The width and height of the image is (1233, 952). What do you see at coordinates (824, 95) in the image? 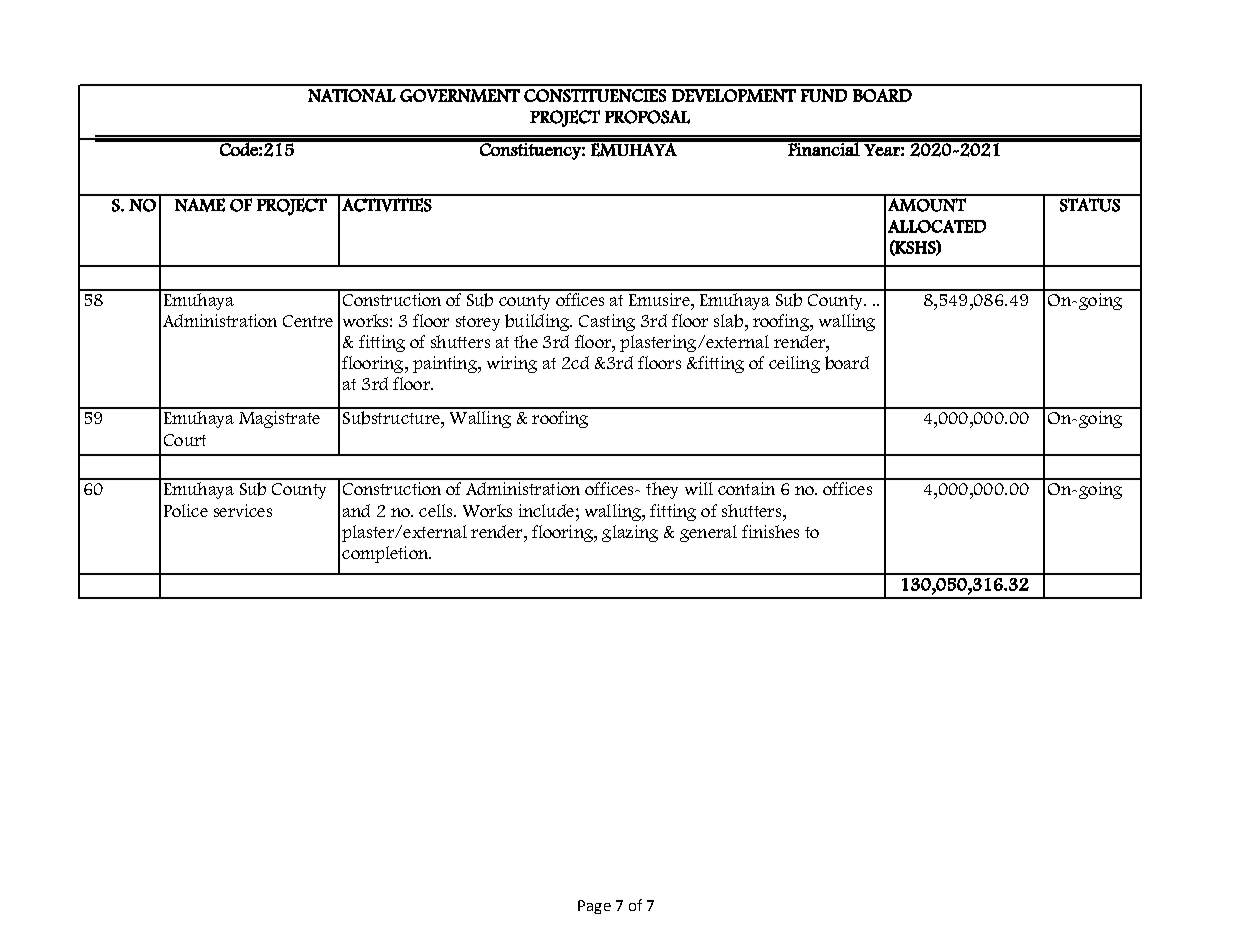
I see `FUND` at bounding box center [824, 95].
